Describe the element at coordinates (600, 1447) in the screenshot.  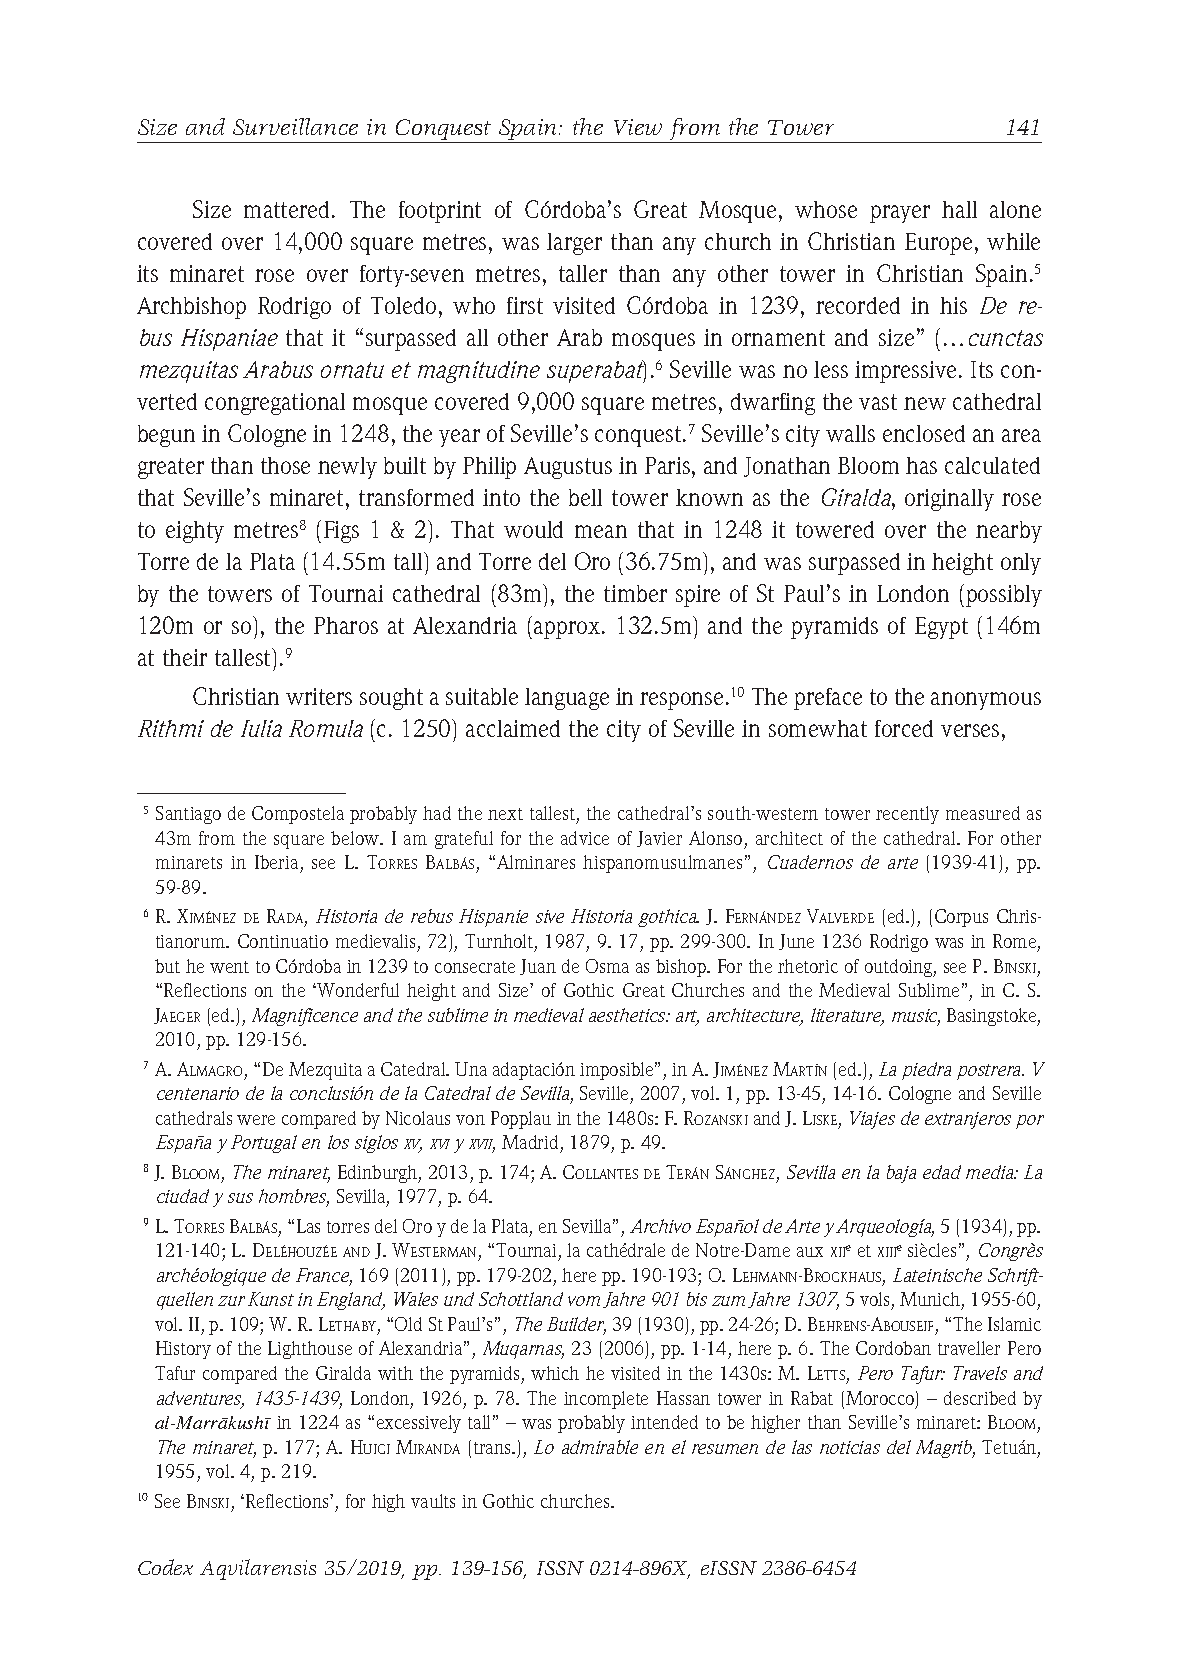
I see `admirable` at that location.
